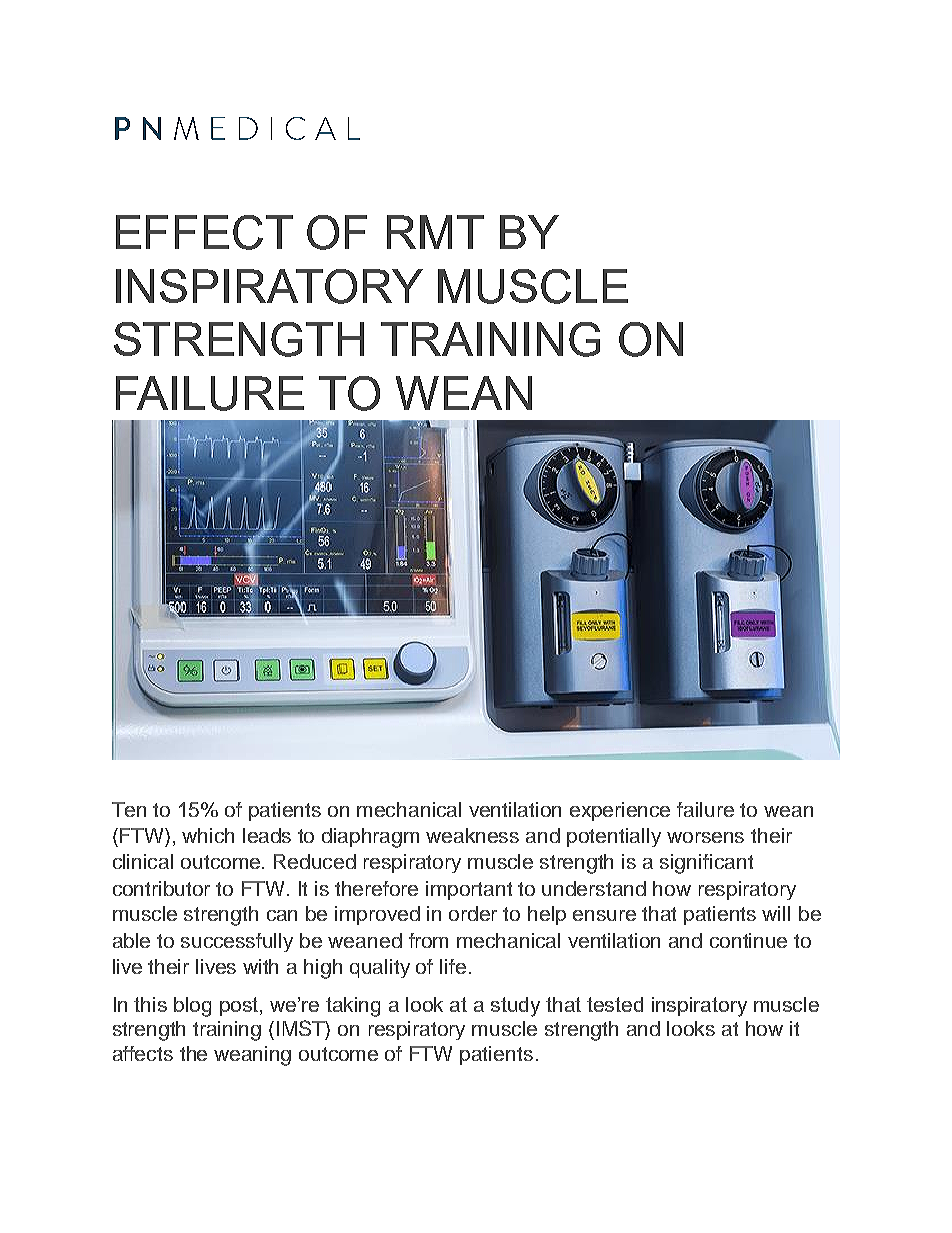  What do you see at coordinates (370, 838) in the document?
I see `diaphragm` at bounding box center [370, 838].
